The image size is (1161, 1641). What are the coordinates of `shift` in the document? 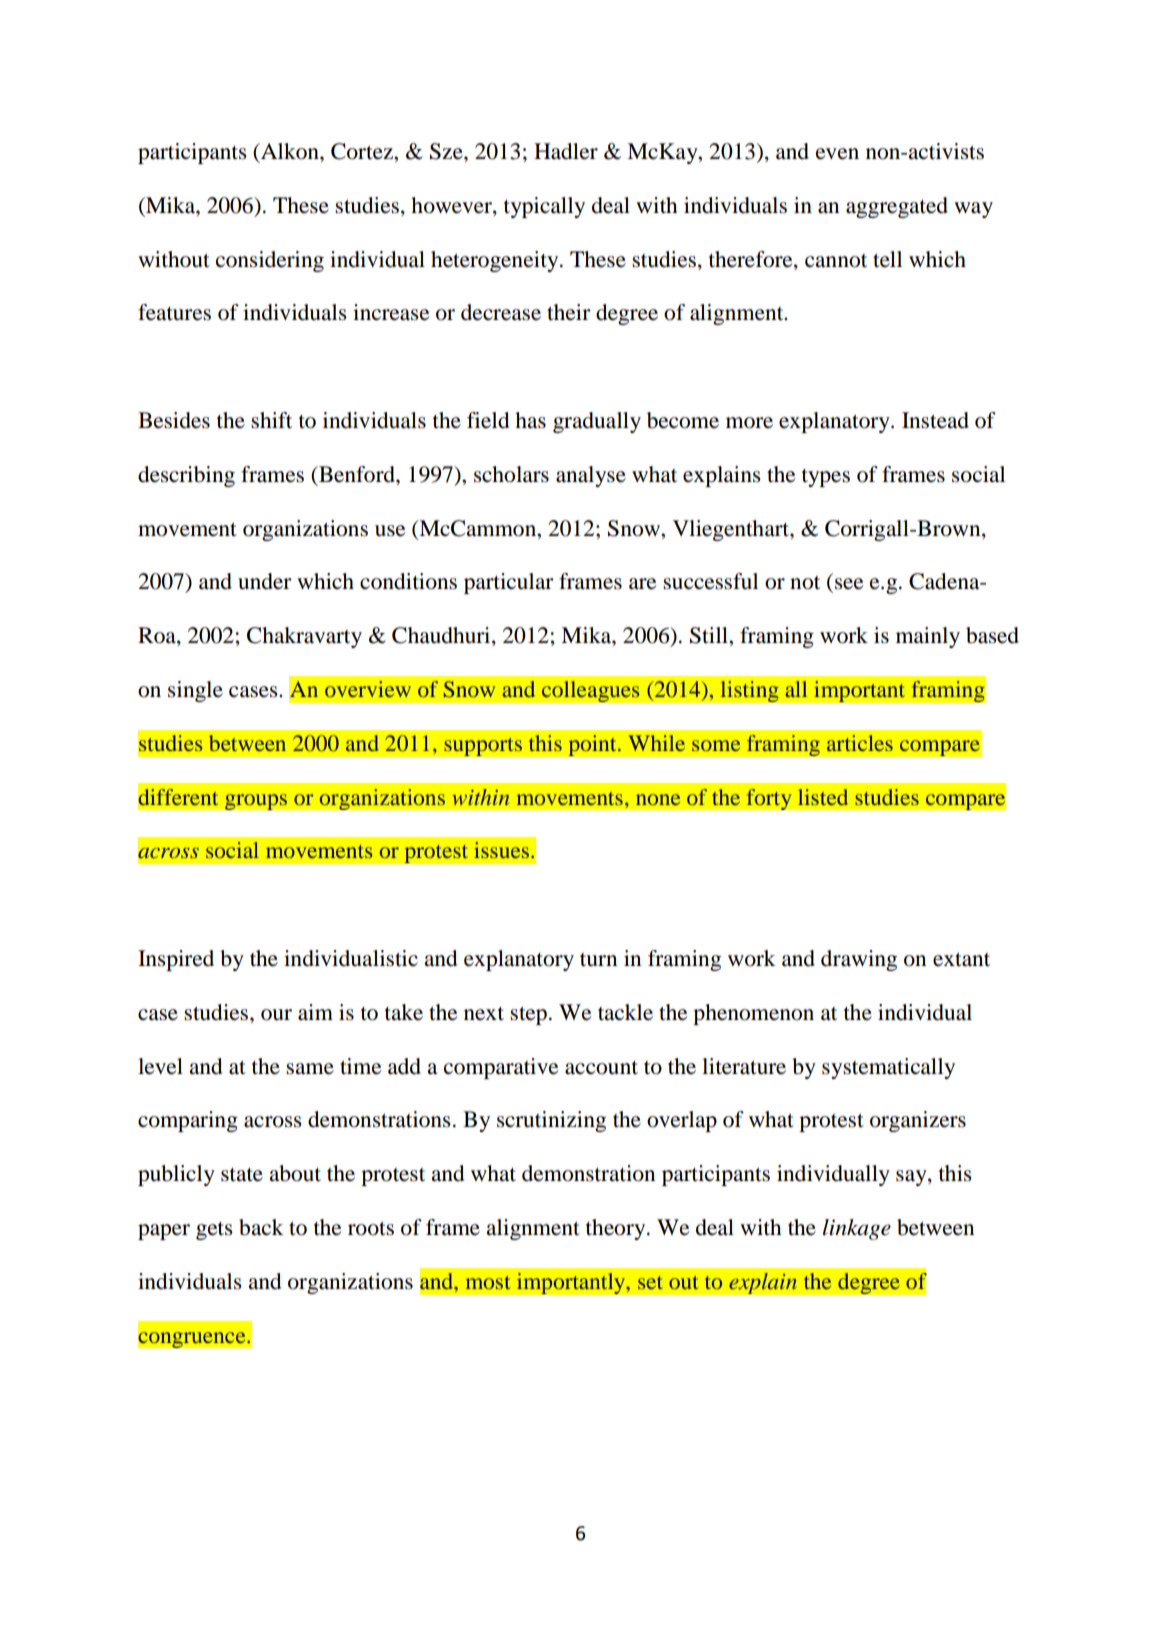 It's located at (271, 420).
